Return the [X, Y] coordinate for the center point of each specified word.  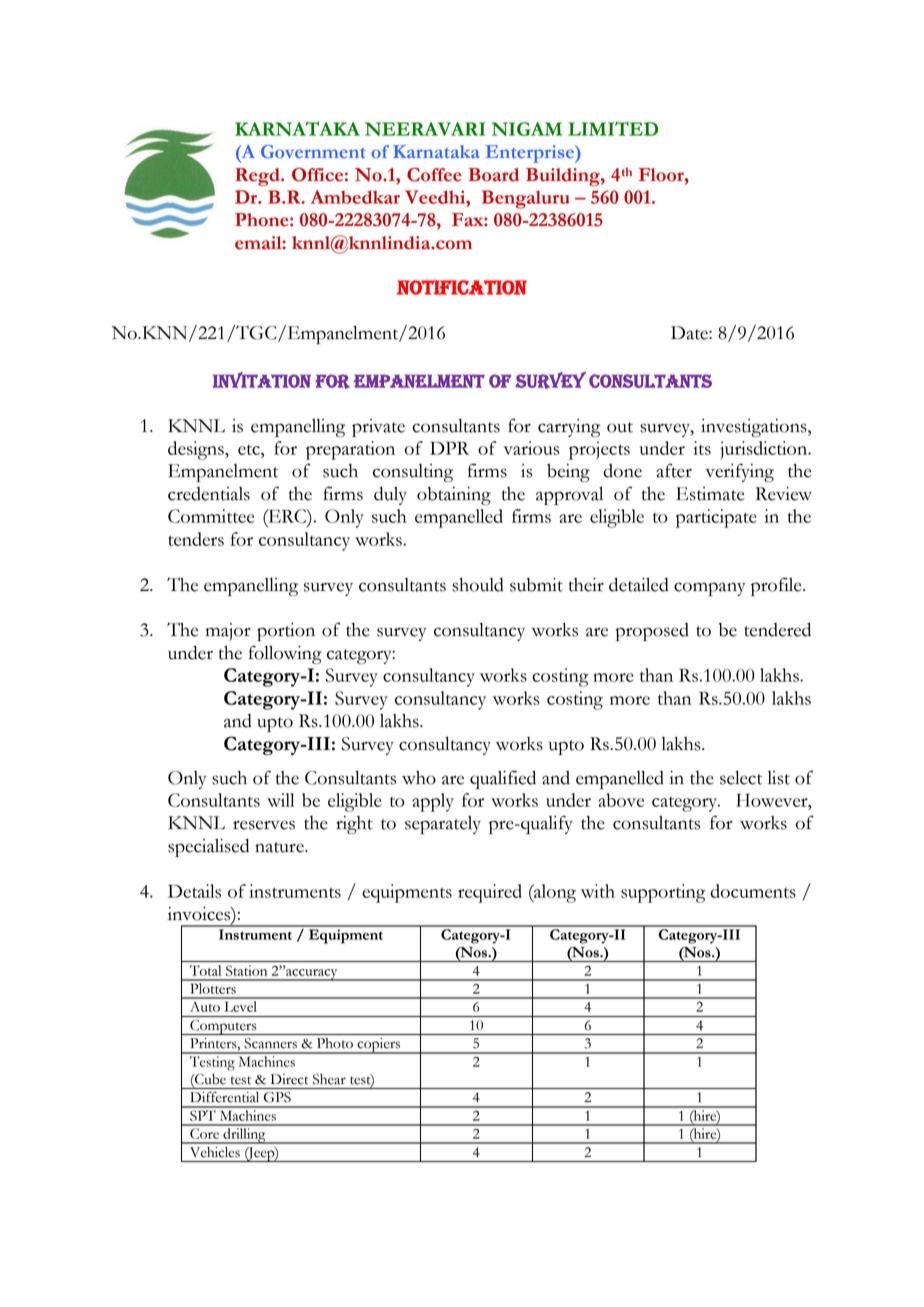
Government [313, 151]
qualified [503, 779]
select [741, 778]
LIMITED [613, 128]
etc [250, 450]
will [280, 800]
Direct [289, 1079]
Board [493, 175]
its [702, 448]
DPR [449, 448]
